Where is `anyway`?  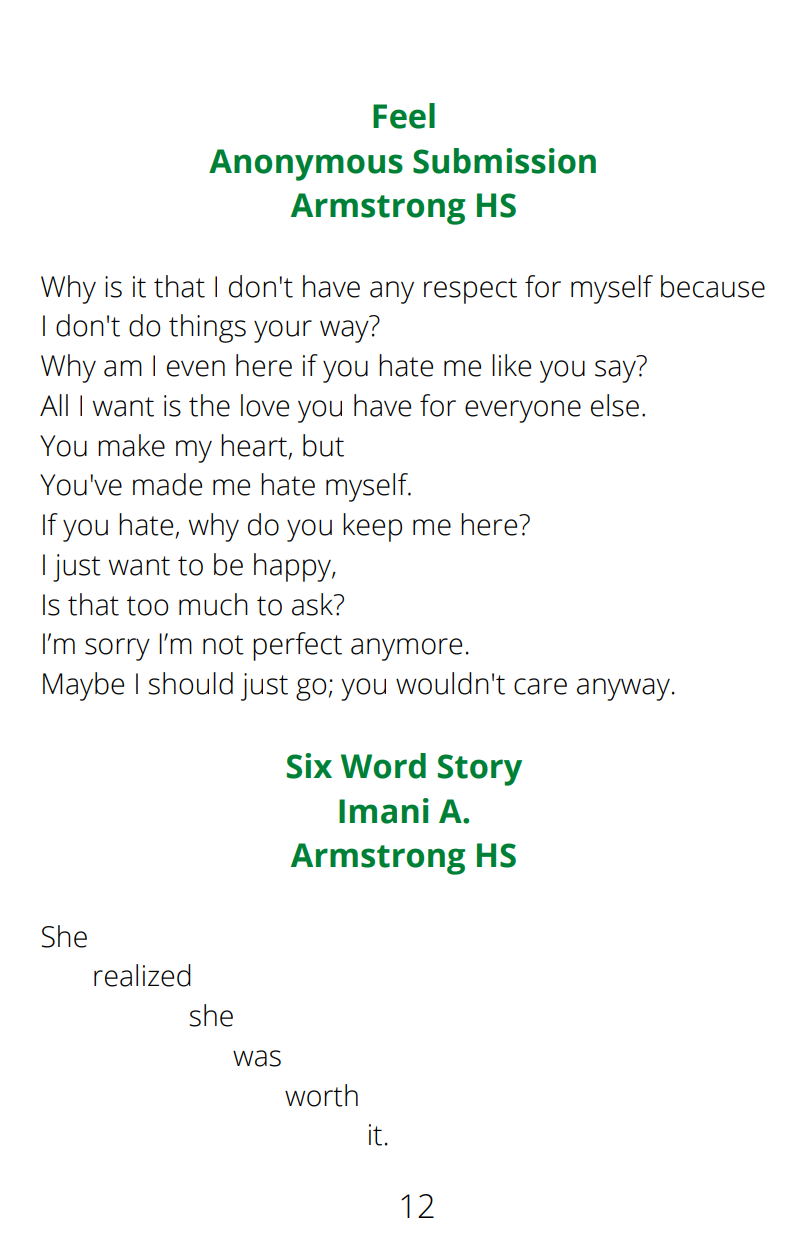
anyway is located at coordinates (623, 689).
